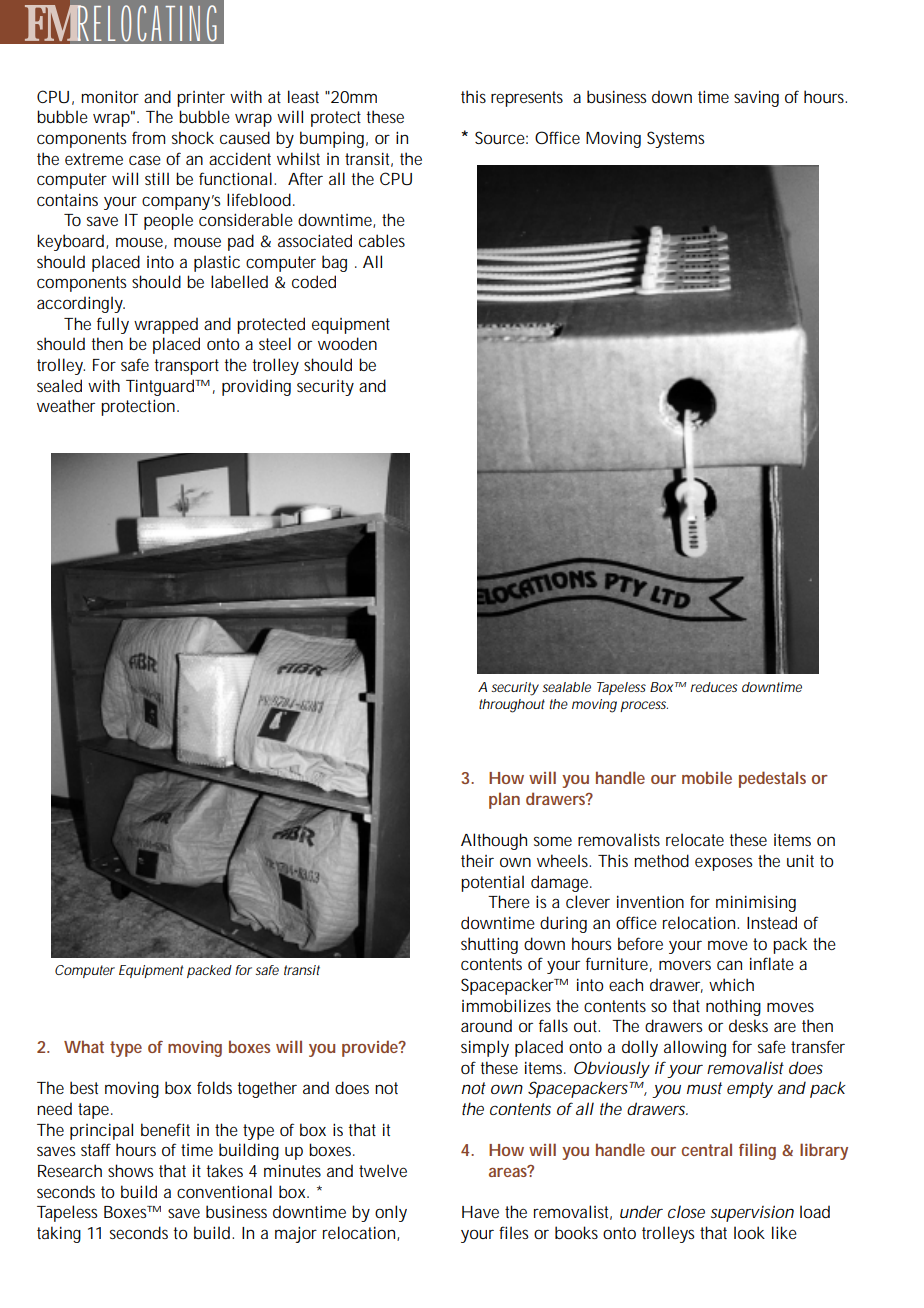 The height and width of the image is (1308, 924). What do you see at coordinates (512, 706) in the image?
I see `throughout` at bounding box center [512, 706].
